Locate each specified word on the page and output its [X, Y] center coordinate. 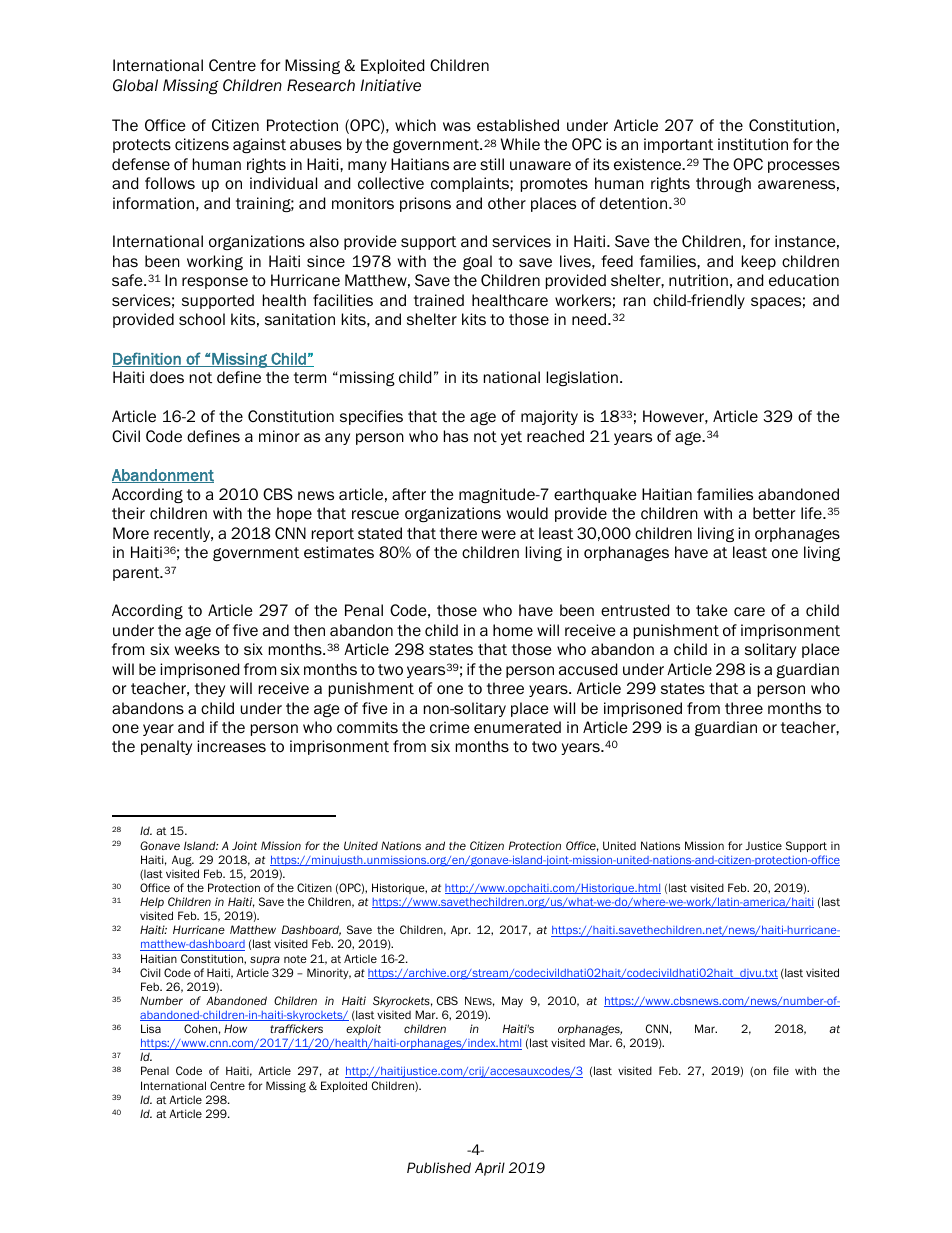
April [490, 1169]
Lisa [151, 1028]
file [781, 1070]
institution [753, 144]
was [457, 126]
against [259, 145]
